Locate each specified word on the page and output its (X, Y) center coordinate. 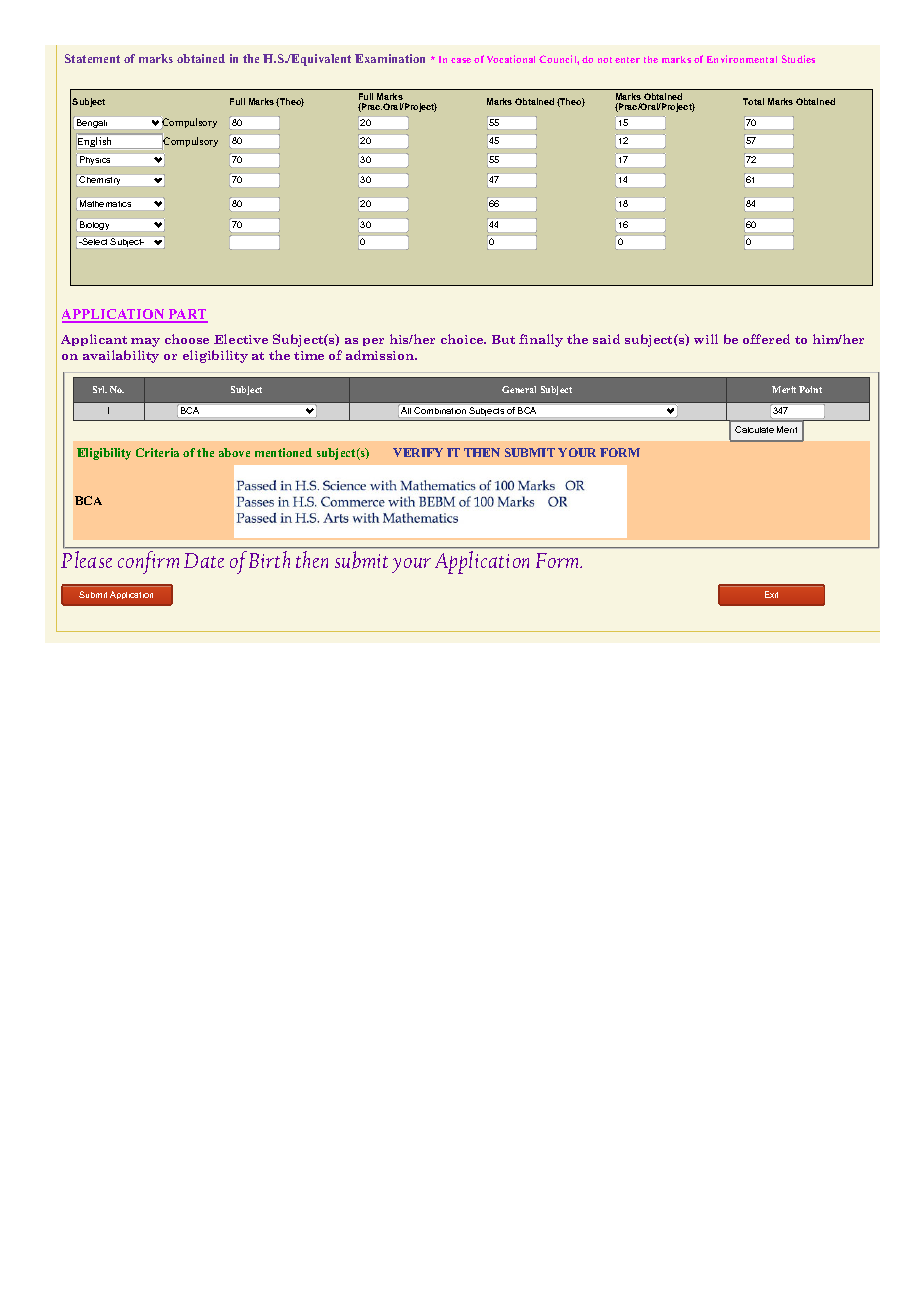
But (503, 339)
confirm (148, 562)
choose (187, 339)
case (461, 60)
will (706, 339)
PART (187, 315)
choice (463, 339)
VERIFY (418, 452)
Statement (92, 58)
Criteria (157, 452)
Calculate (754, 429)
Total (753, 101)
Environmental (742, 59)
